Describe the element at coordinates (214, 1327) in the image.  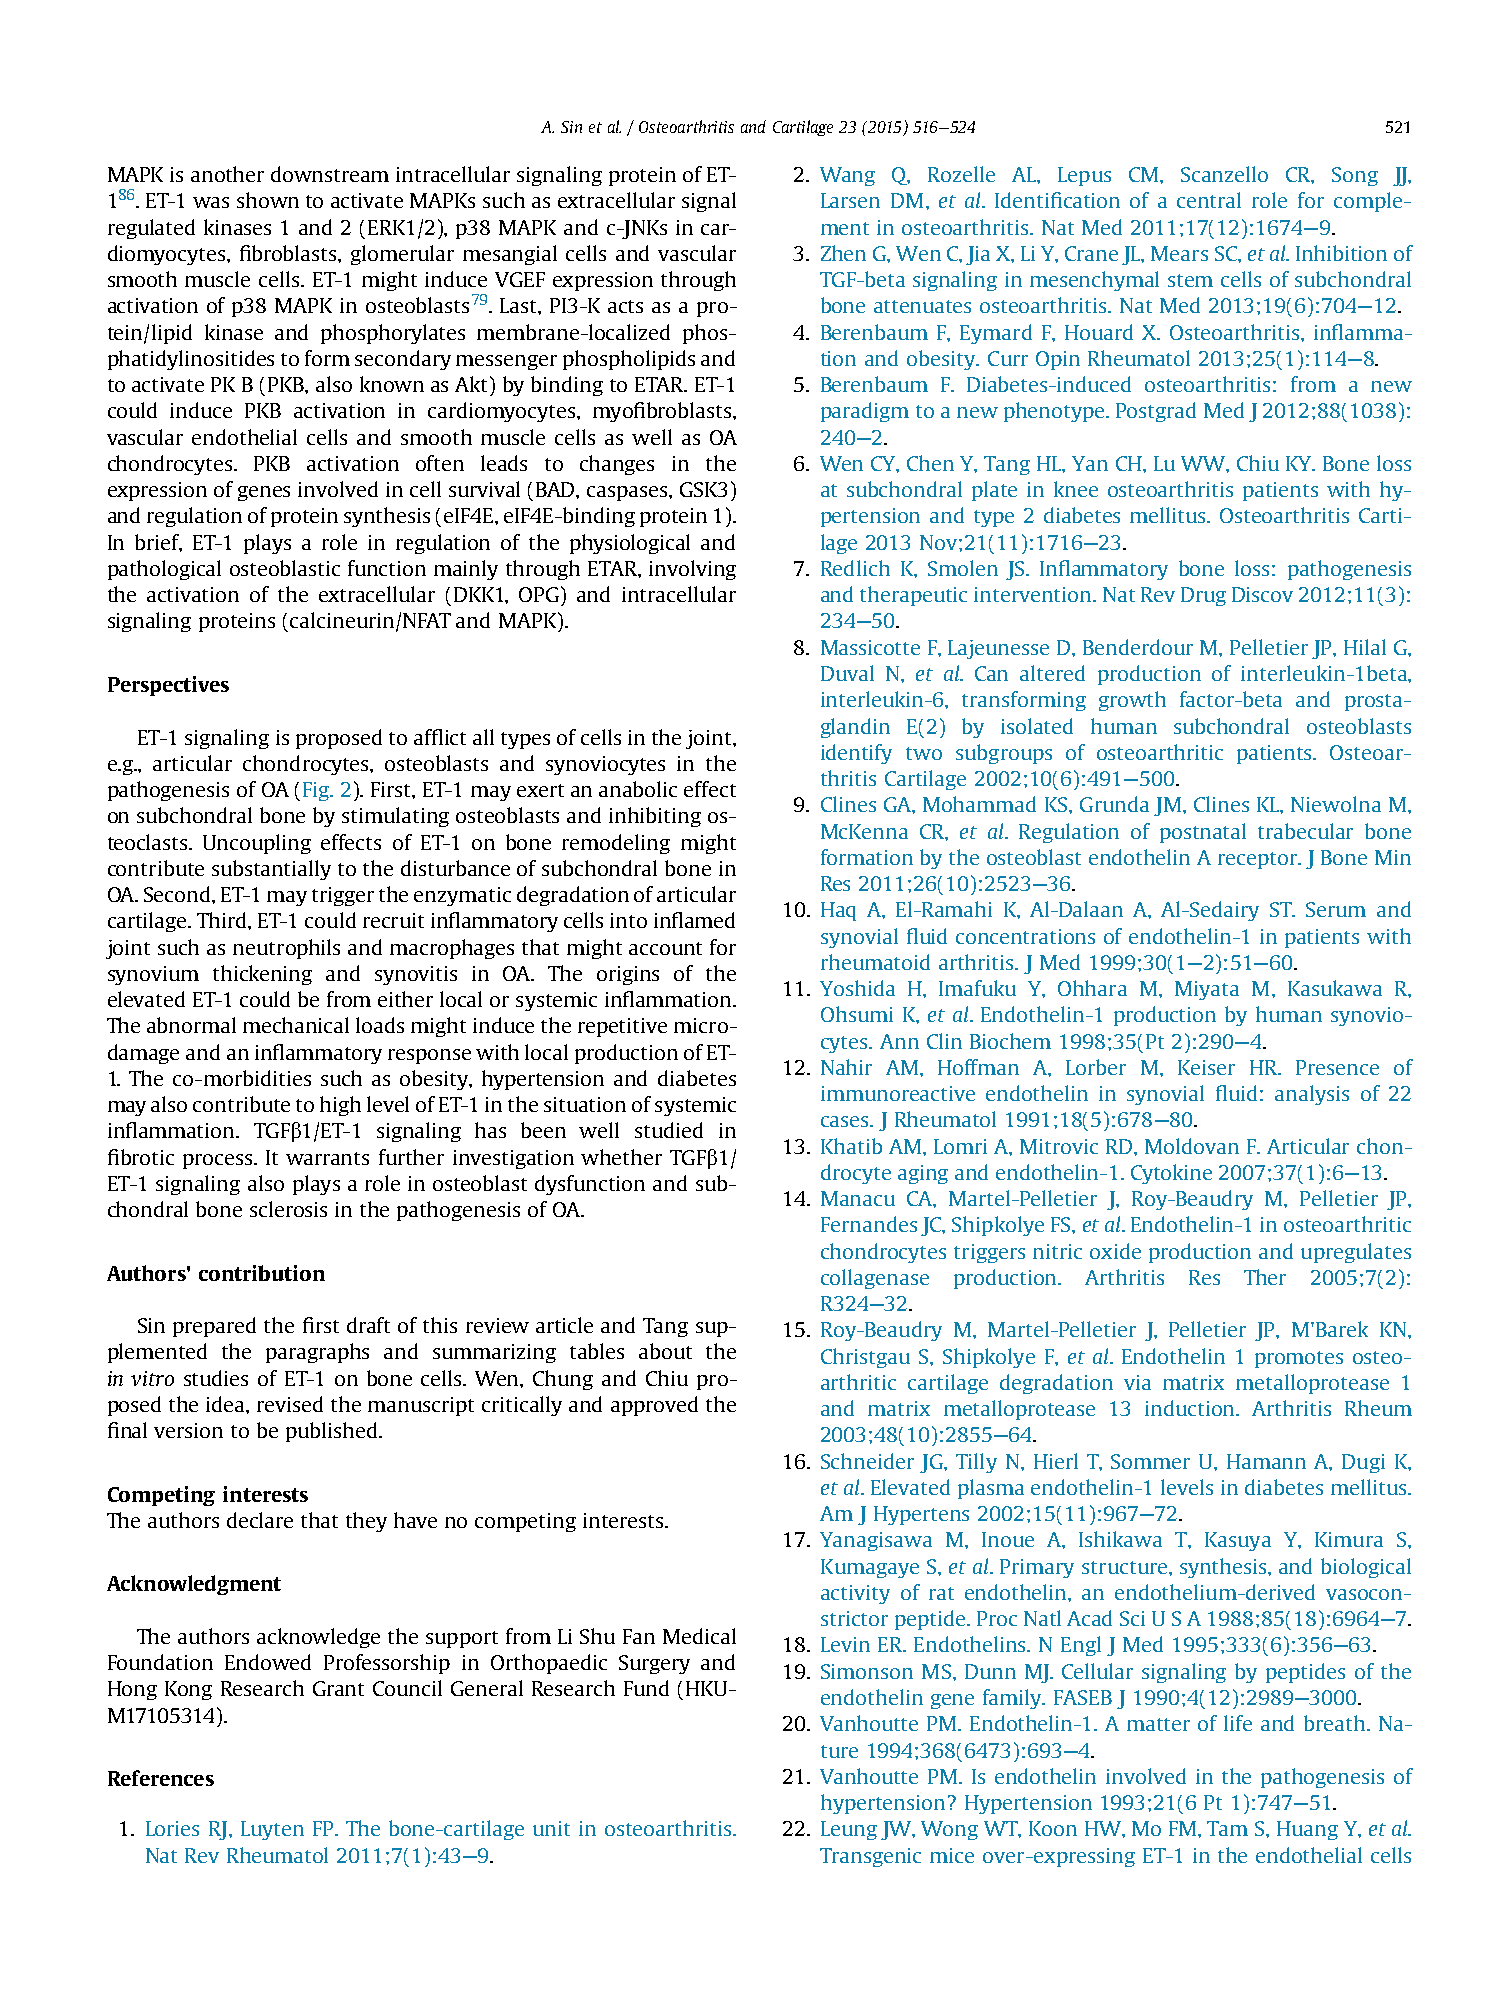
I see `prepared` at that location.
